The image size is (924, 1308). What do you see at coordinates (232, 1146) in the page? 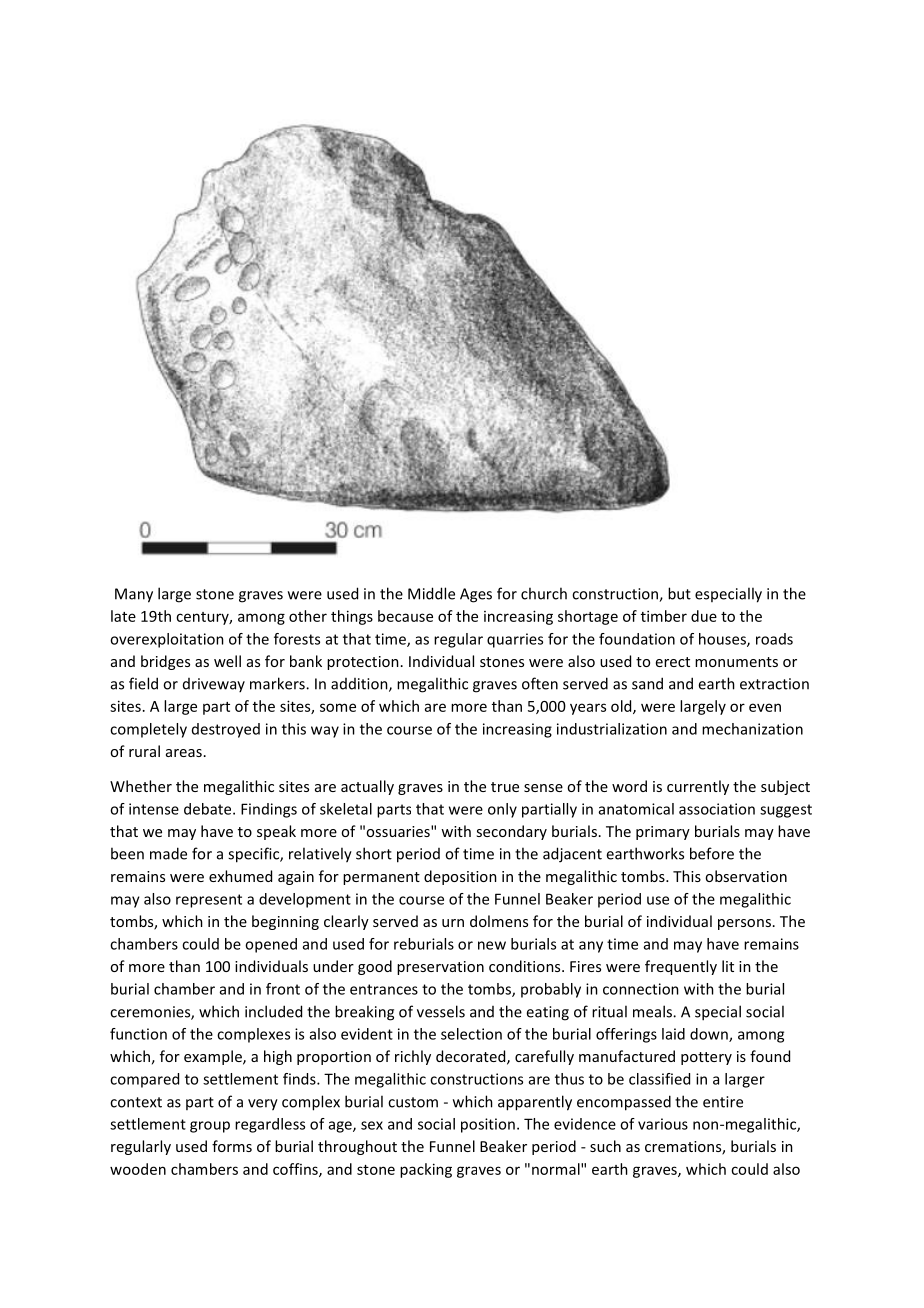
I see `forms` at bounding box center [232, 1146].
